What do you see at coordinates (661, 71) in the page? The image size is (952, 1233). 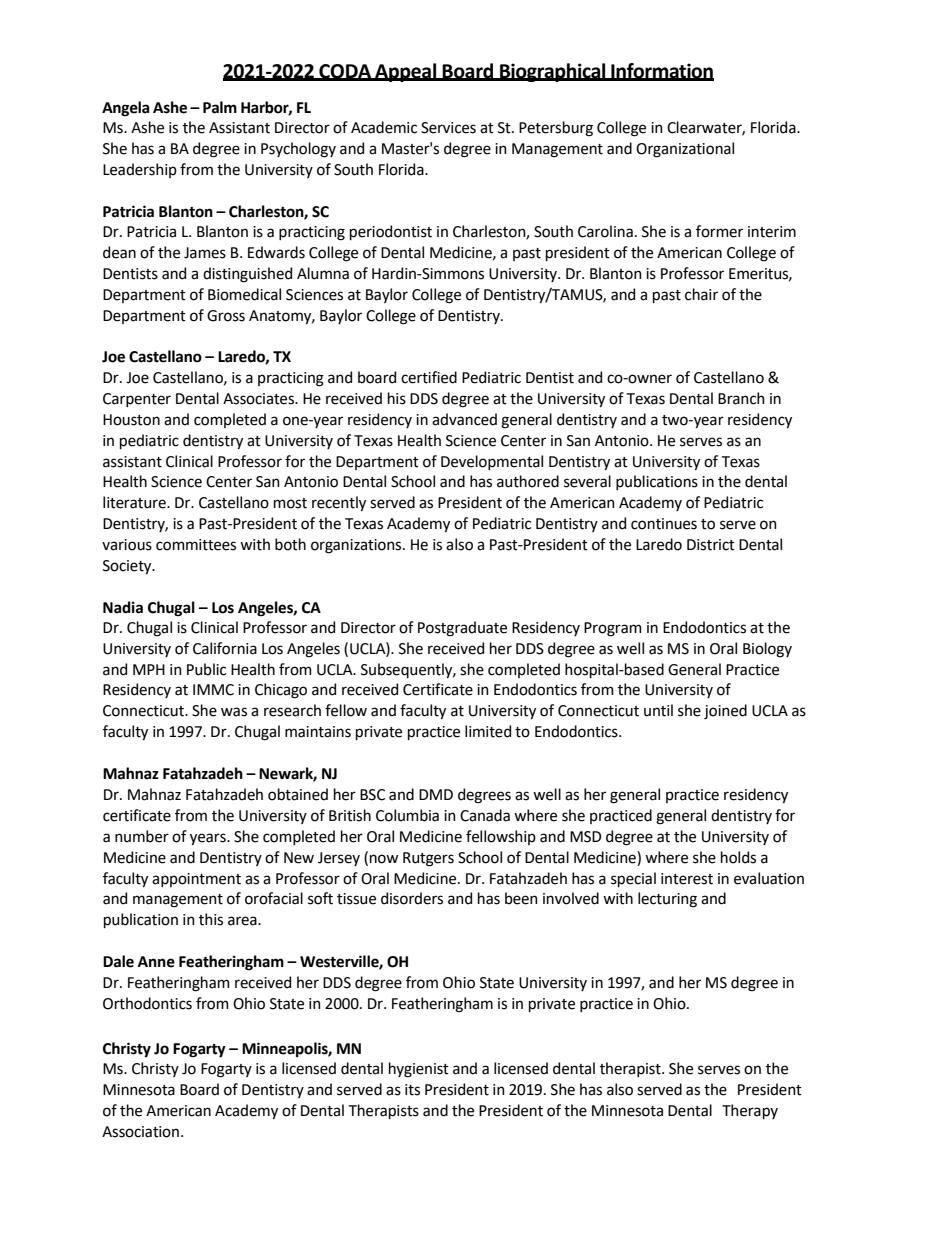 I see `Information` at bounding box center [661, 71].
